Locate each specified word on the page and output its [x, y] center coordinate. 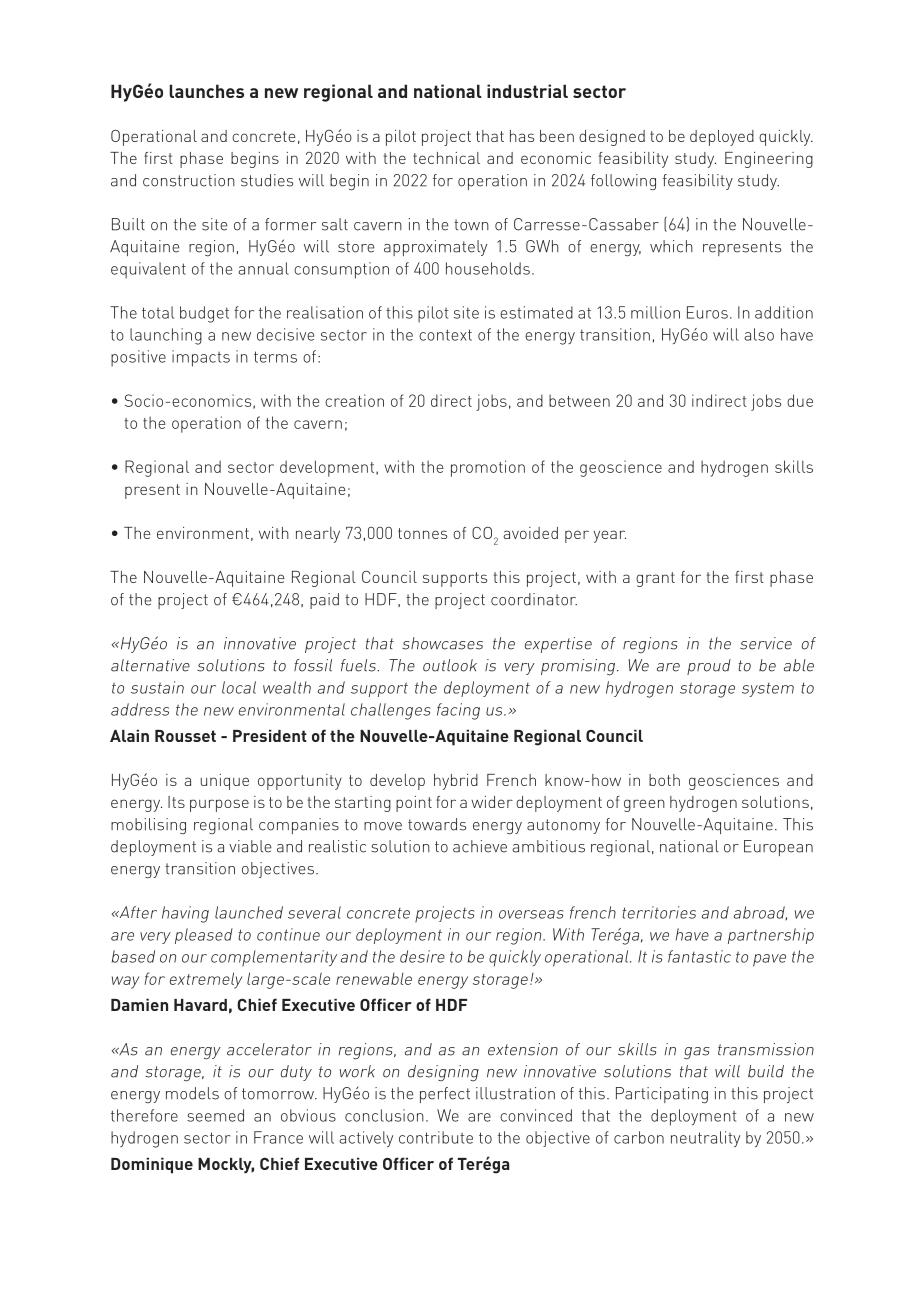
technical [446, 158]
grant [655, 579]
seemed [215, 1115]
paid [324, 601]
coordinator [534, 599]
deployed [722, 138]
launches [206, 91]
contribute [436, 1137]
